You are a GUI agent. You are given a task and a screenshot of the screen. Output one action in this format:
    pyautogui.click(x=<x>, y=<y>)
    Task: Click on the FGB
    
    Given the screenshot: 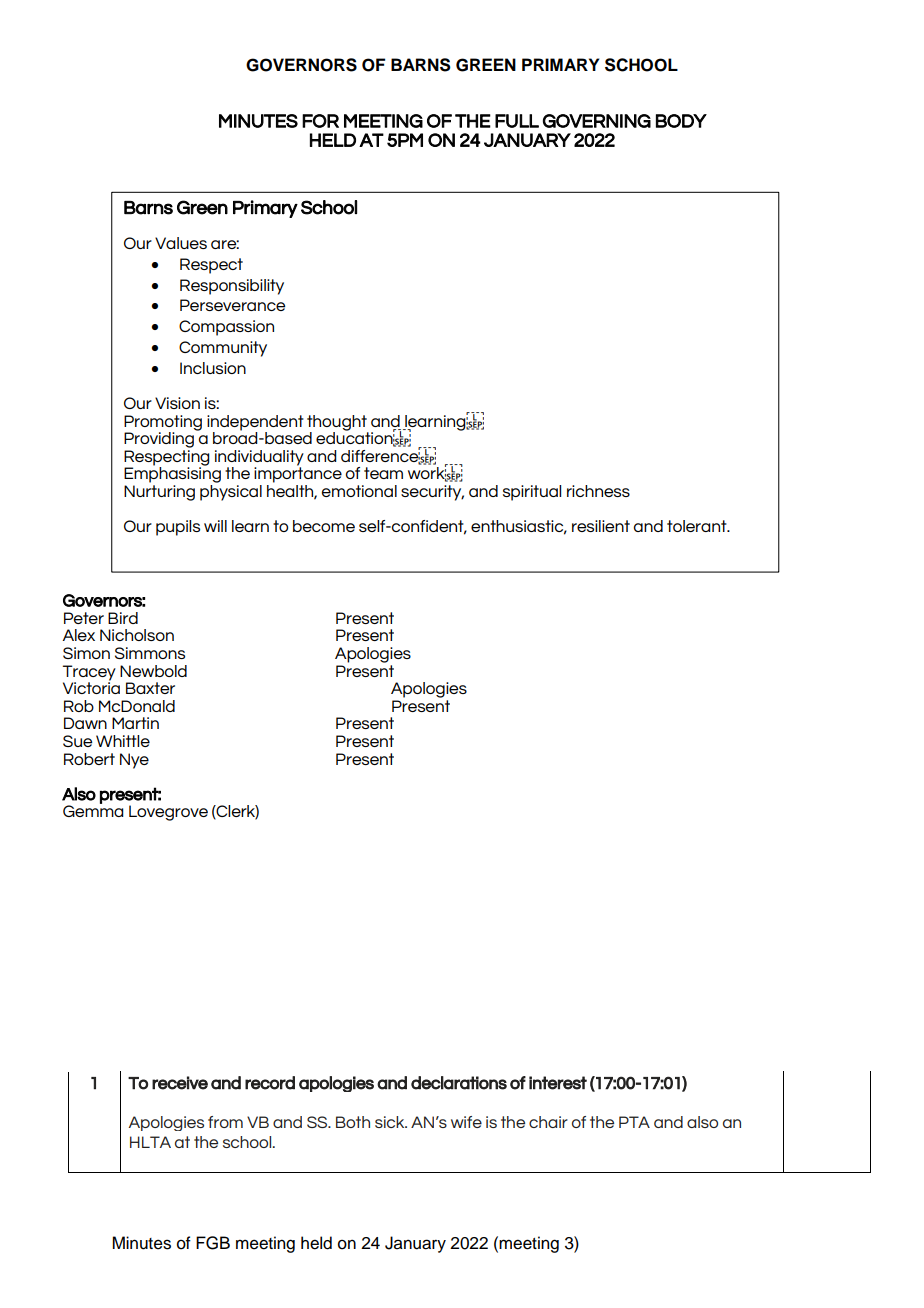 What is the action you would take?
    pyautogui.click(x=213, y=1243)
